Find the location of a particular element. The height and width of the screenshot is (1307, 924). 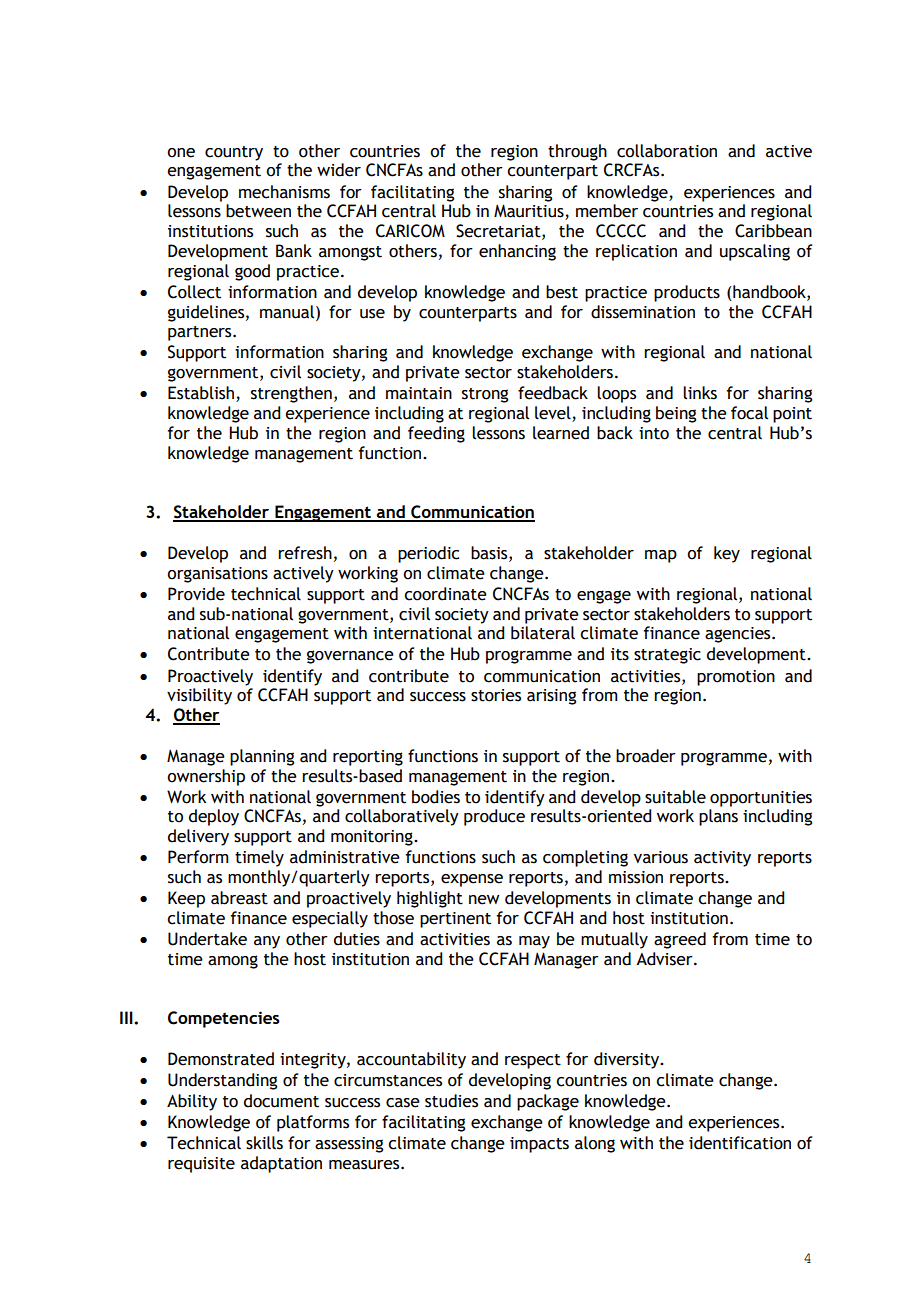

requisite is located at coordinates (201, 1165).
